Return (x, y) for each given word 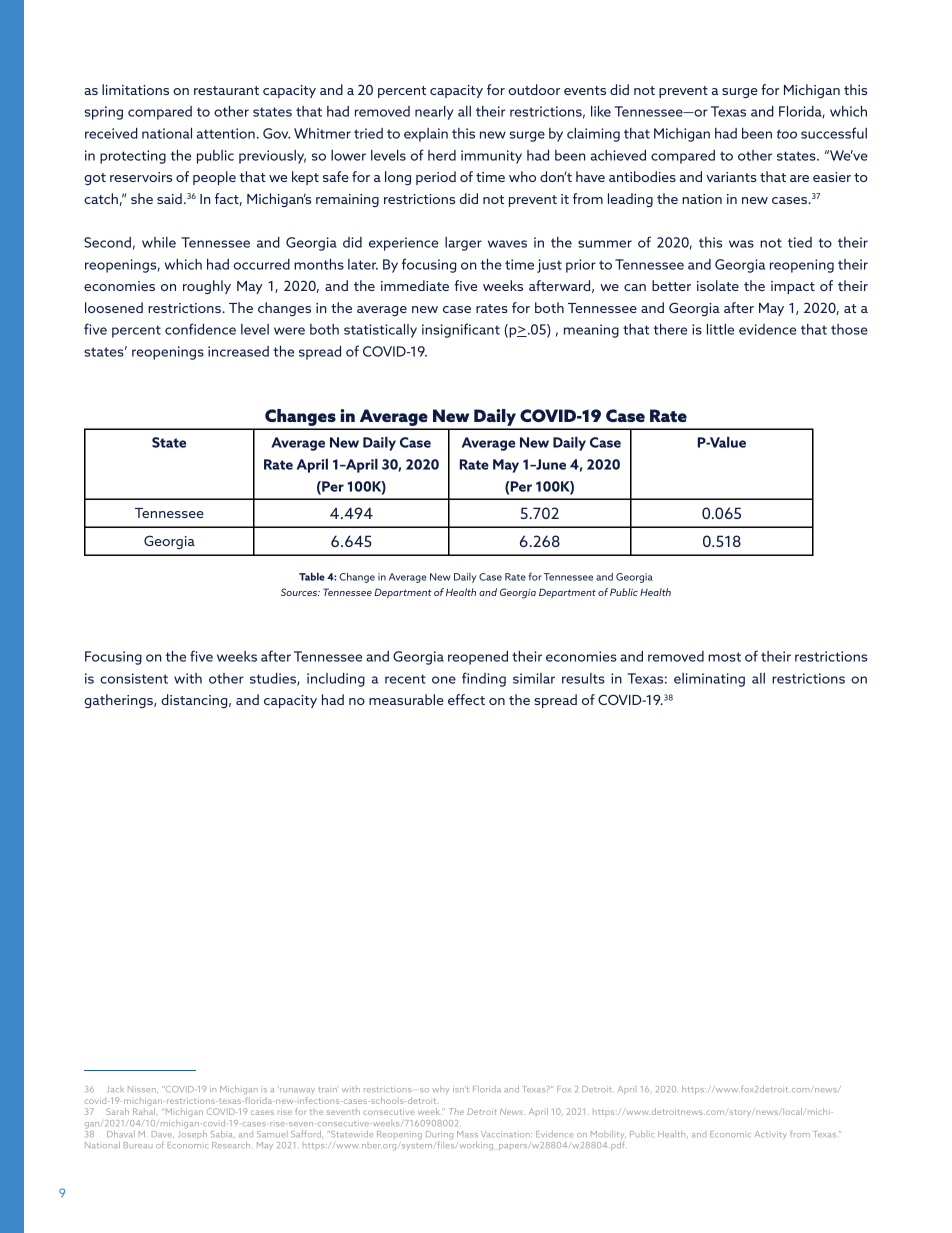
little (720, 329)
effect (466, 699)
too (787, 134)
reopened (478, 658)
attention (226, 133)
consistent (134, 678)
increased (238, 351)
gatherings (119, 701)
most (724, 657)
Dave (163, 1134)
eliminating (709, 680)
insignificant (461, 330)
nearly (434, 113)
